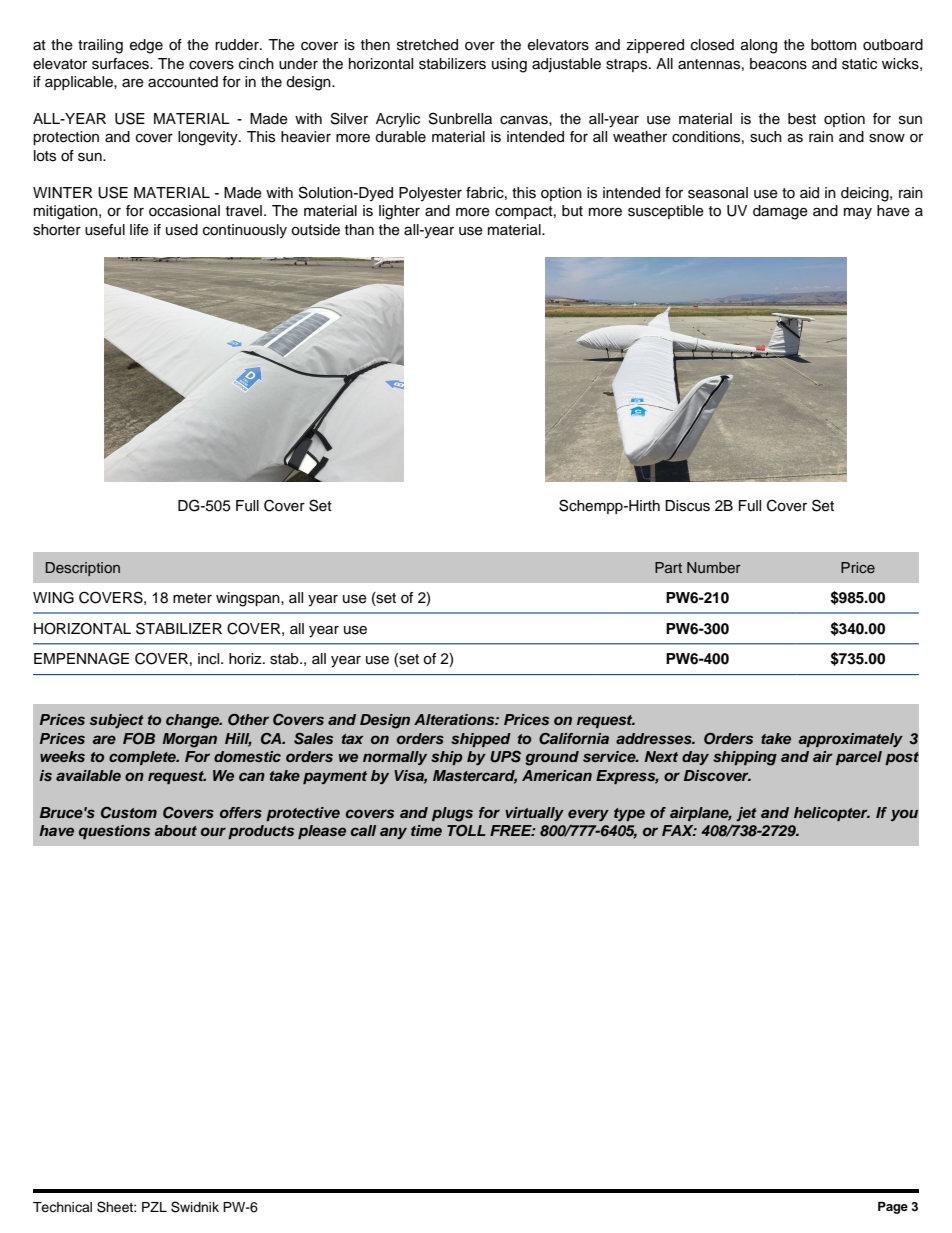 The width and height of the image is (952, 1233). What do you see at coordinates (893, 1207) in the image?
I see `Page` at bounding box center [893, 1207].
